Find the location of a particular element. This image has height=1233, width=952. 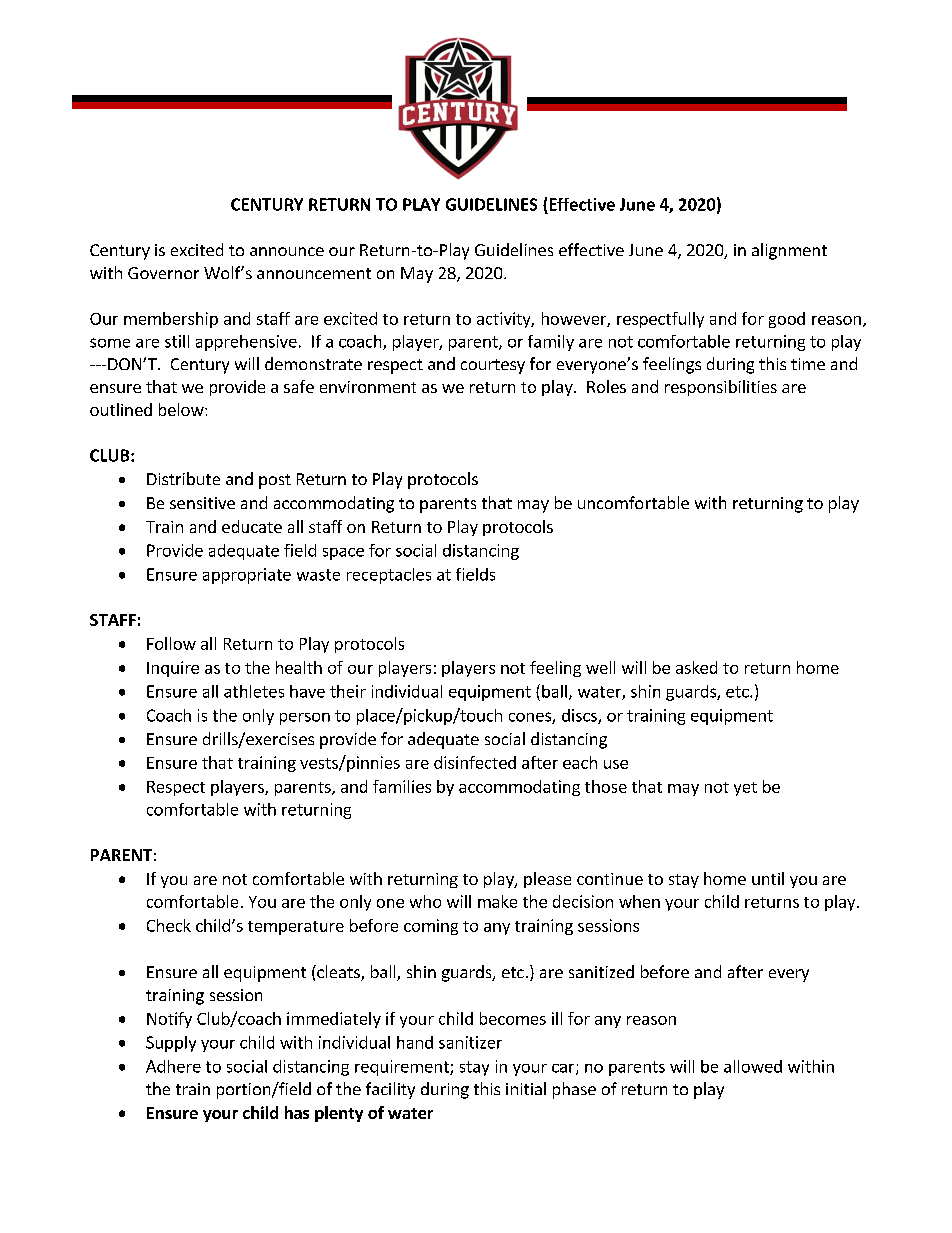

asked is located at coordinates (696, 667).
